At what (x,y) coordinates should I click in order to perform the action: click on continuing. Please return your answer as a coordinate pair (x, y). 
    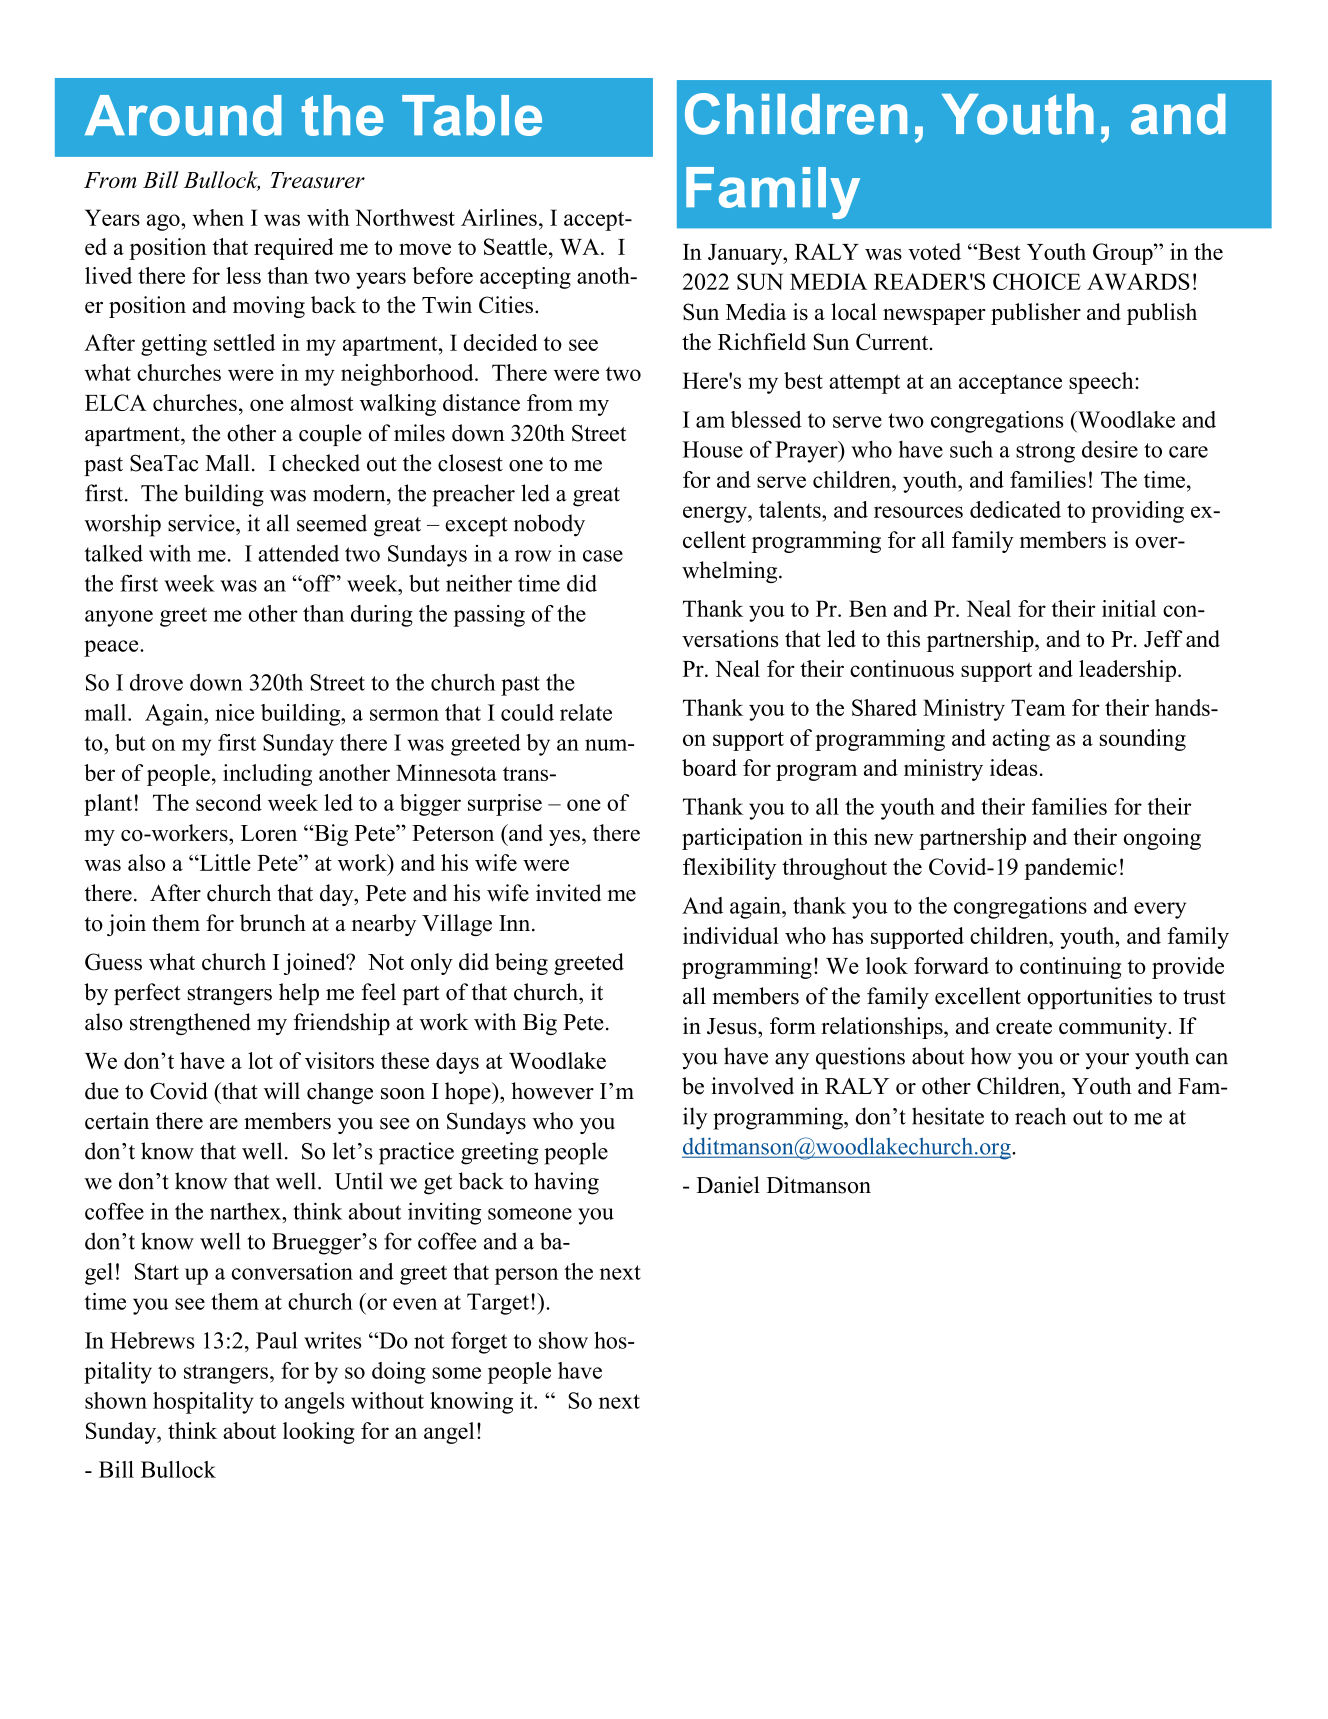
    Looking at the image, I should click on (1070, 968).
